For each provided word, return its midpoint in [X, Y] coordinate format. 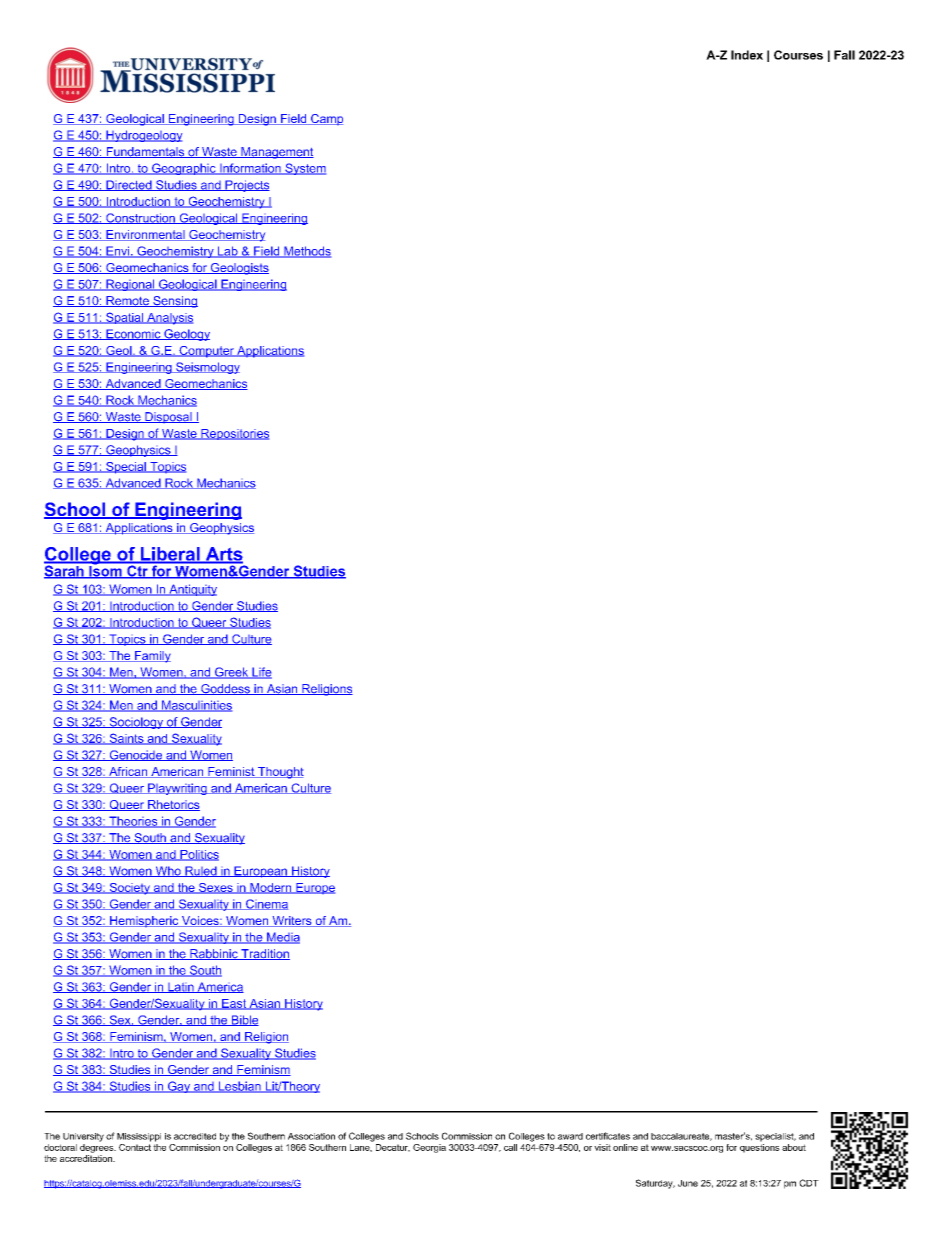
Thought [280, 773]
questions [760, 1147]
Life [261, 673]
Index [747, 55]
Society [129, 889]
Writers [292, 921]
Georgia [429, 1148]
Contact [135, 1146]
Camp [326, 119]
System [304, 169]
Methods [306, 252]
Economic [133, 334]
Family [152, 657]
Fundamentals [145, 152]
